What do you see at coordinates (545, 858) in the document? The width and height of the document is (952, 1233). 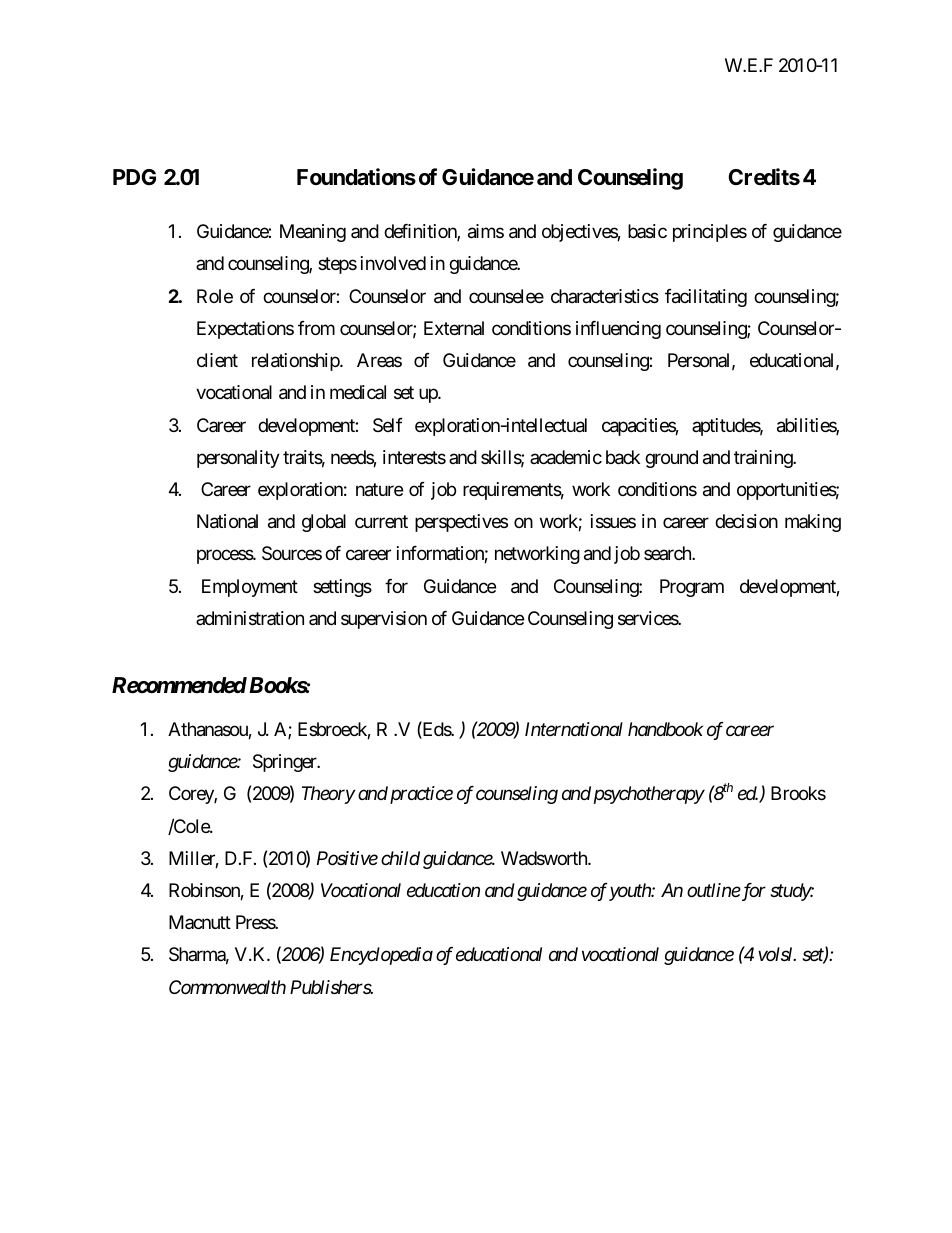 I see `Wadsworth` at bounding box center [545, 858].
